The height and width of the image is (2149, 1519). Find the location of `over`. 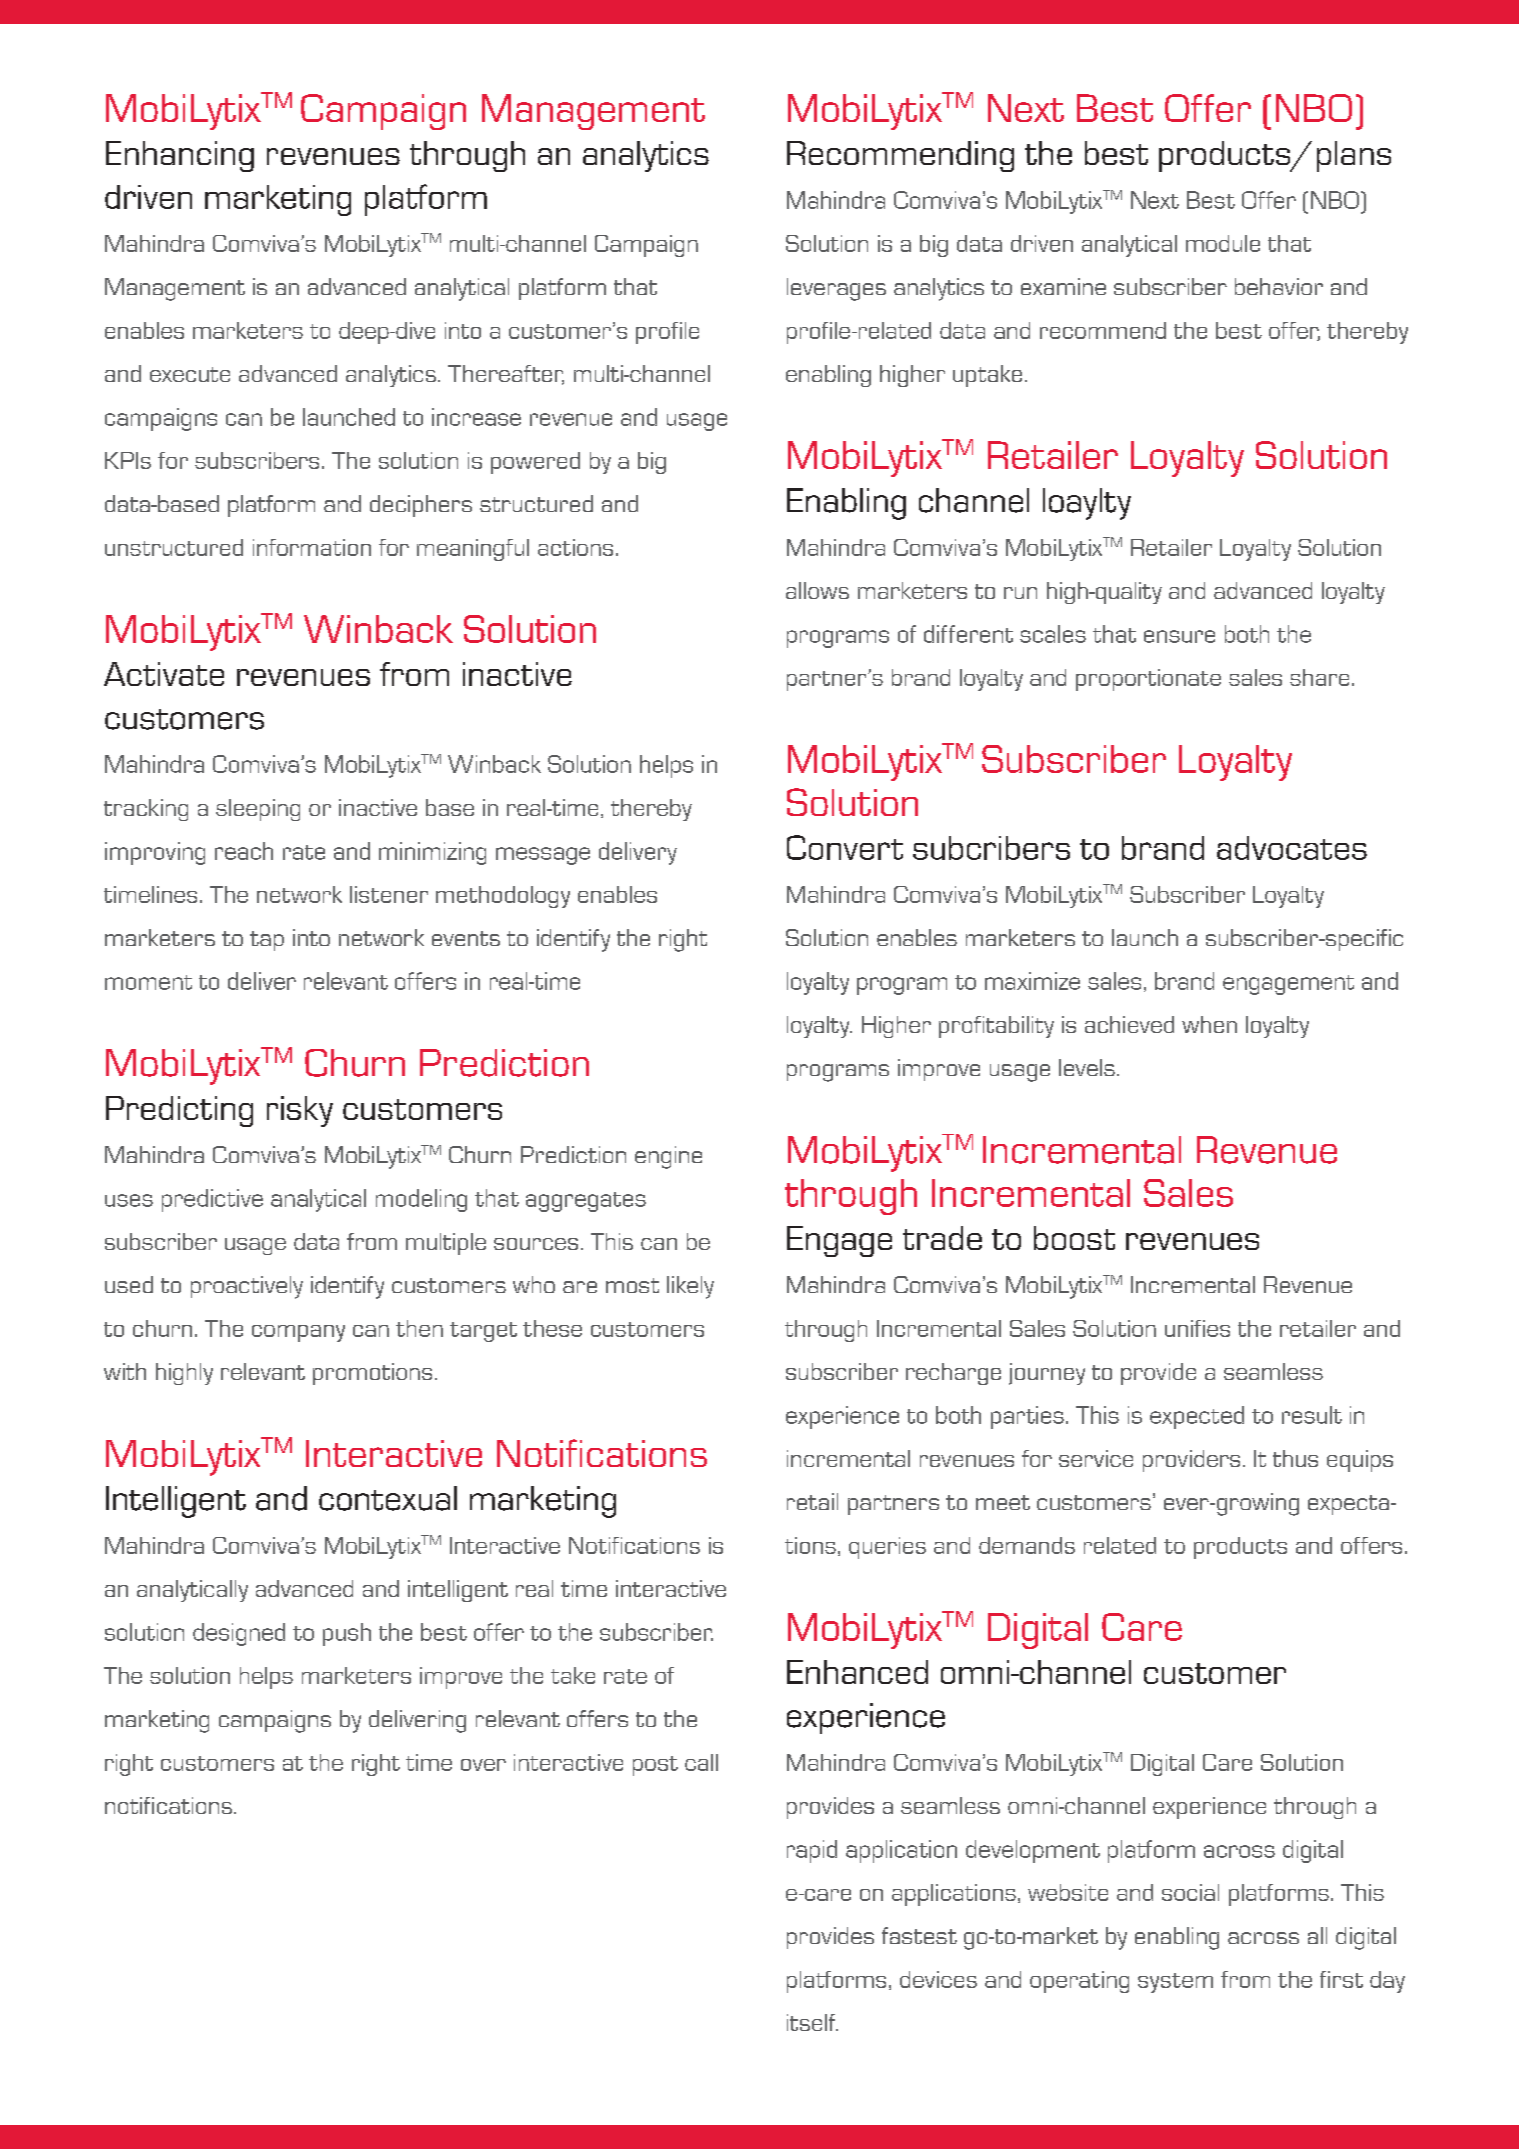

over is located at coordinates (483, 1765).
